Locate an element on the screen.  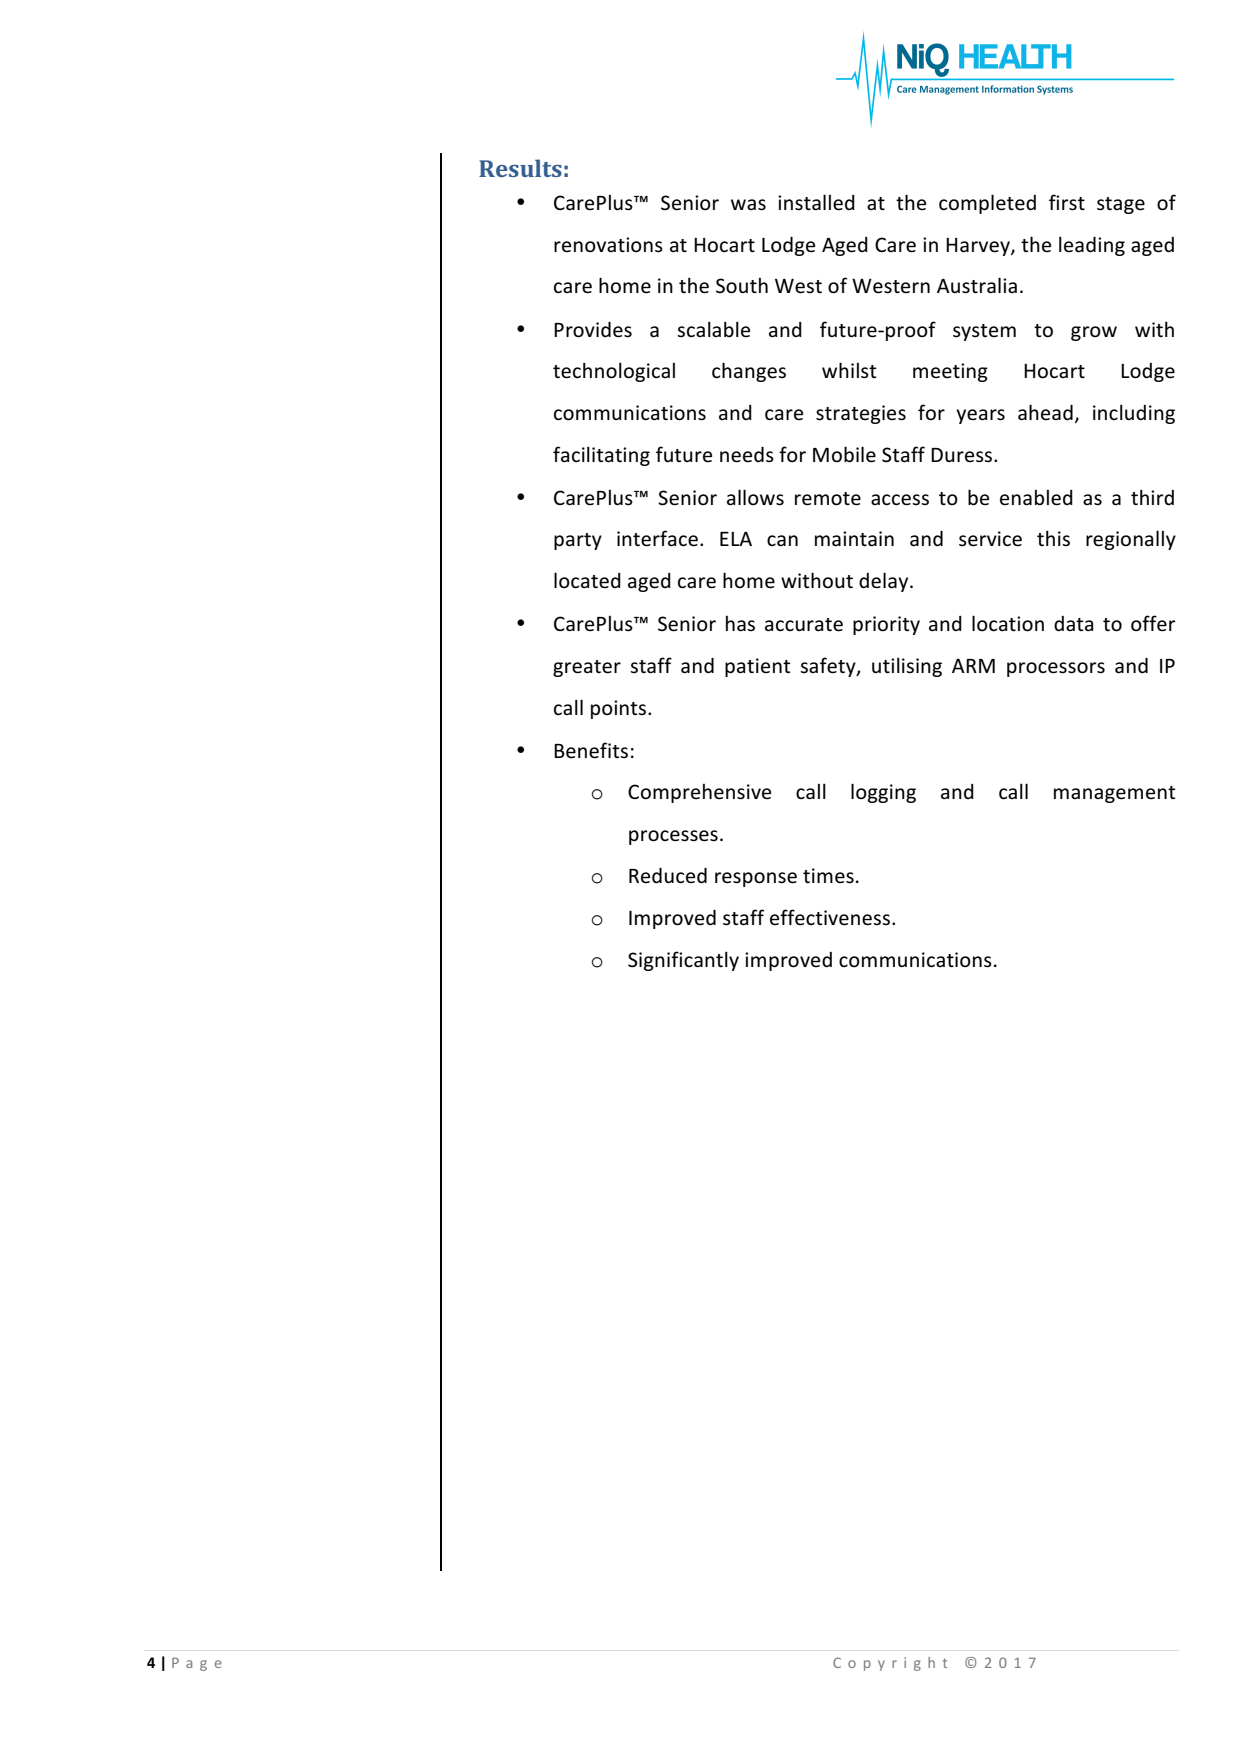
effectiveness is located at coordinates (830, 917).
